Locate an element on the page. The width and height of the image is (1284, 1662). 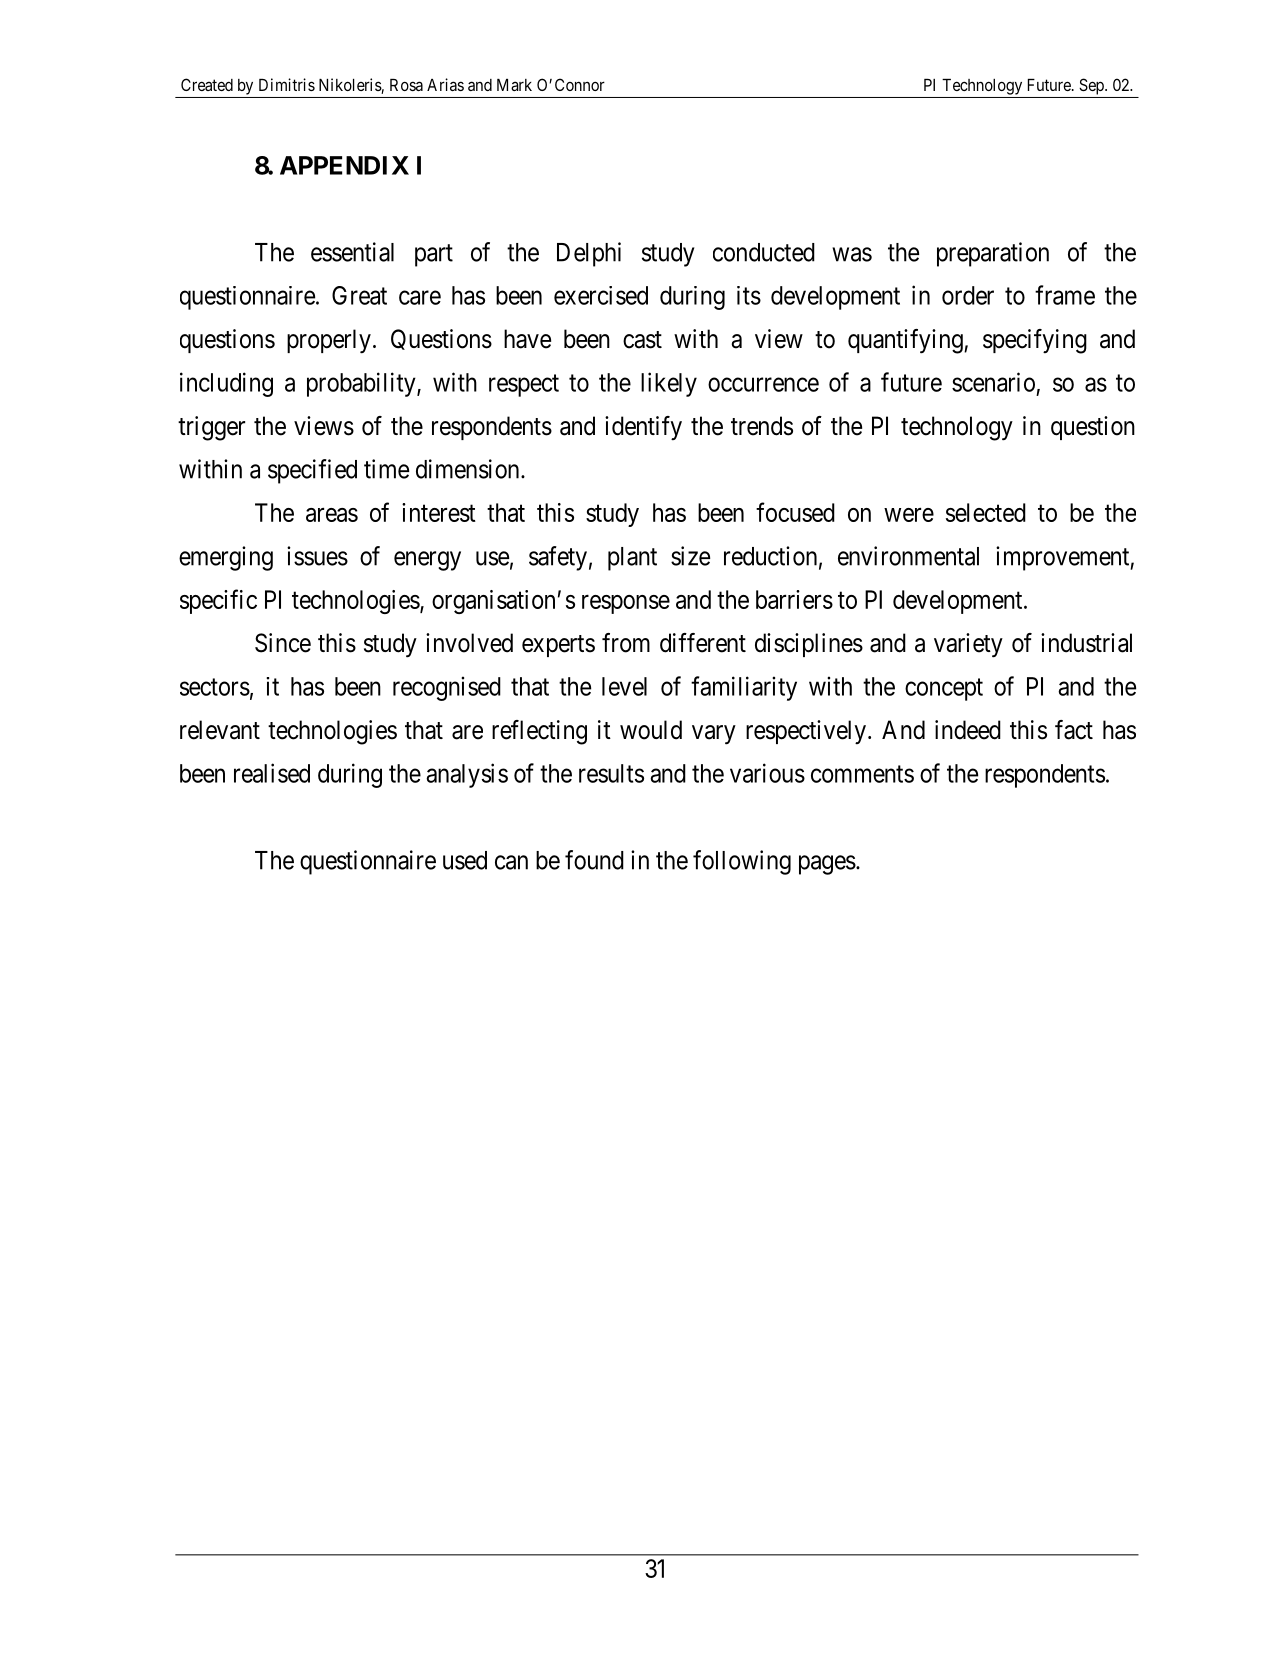
exercised is located at coordinates (601, 295).
